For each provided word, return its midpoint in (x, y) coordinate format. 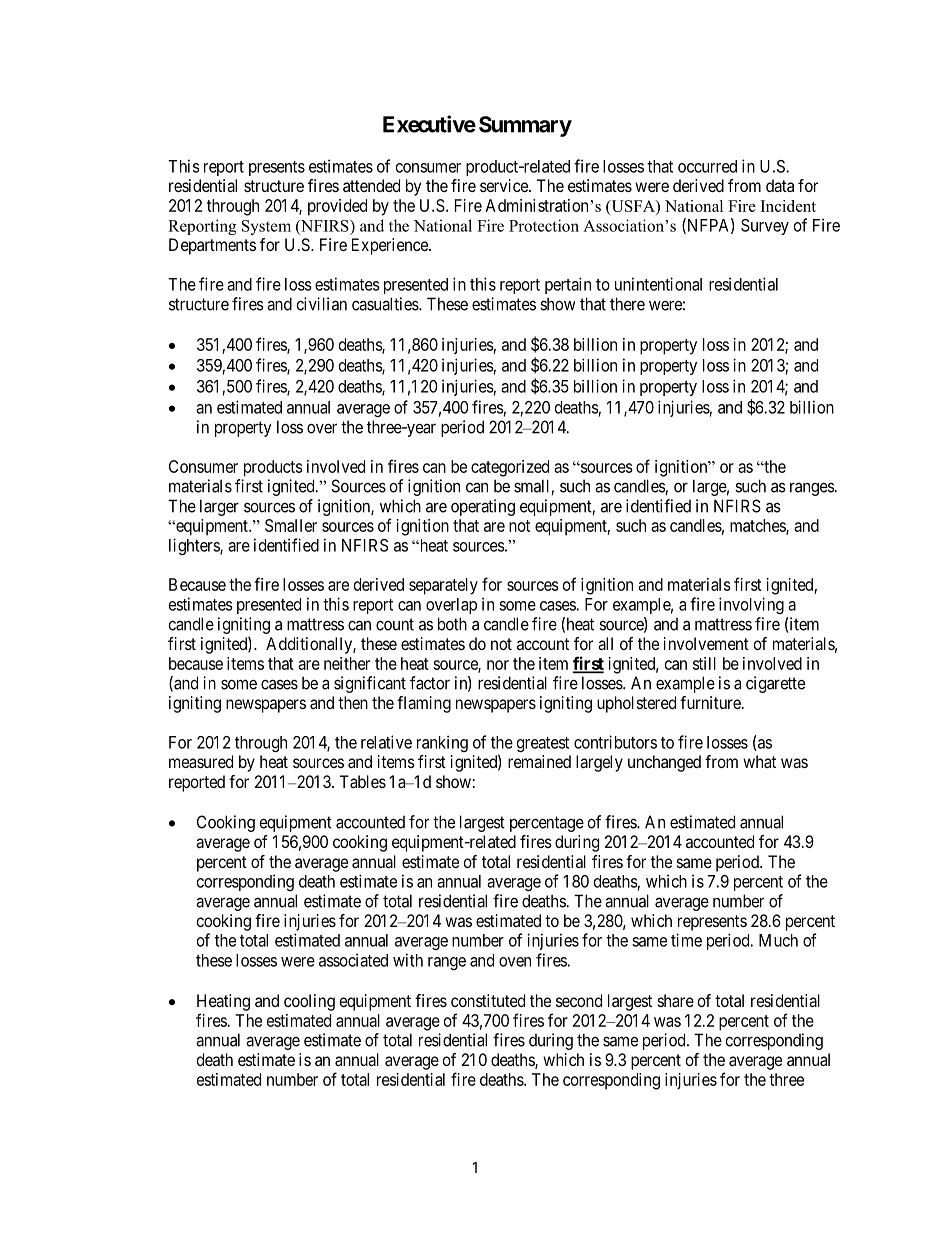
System (266, 227)
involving (751, 605)
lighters (195, 546)
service (505, 185)
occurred (707, 166)
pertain (568, 285)
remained (539, 761)
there (627, 304)
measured (201, 761)
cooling (309, 1002)
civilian (322, 304)
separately (443, 586)
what (759, 761)
